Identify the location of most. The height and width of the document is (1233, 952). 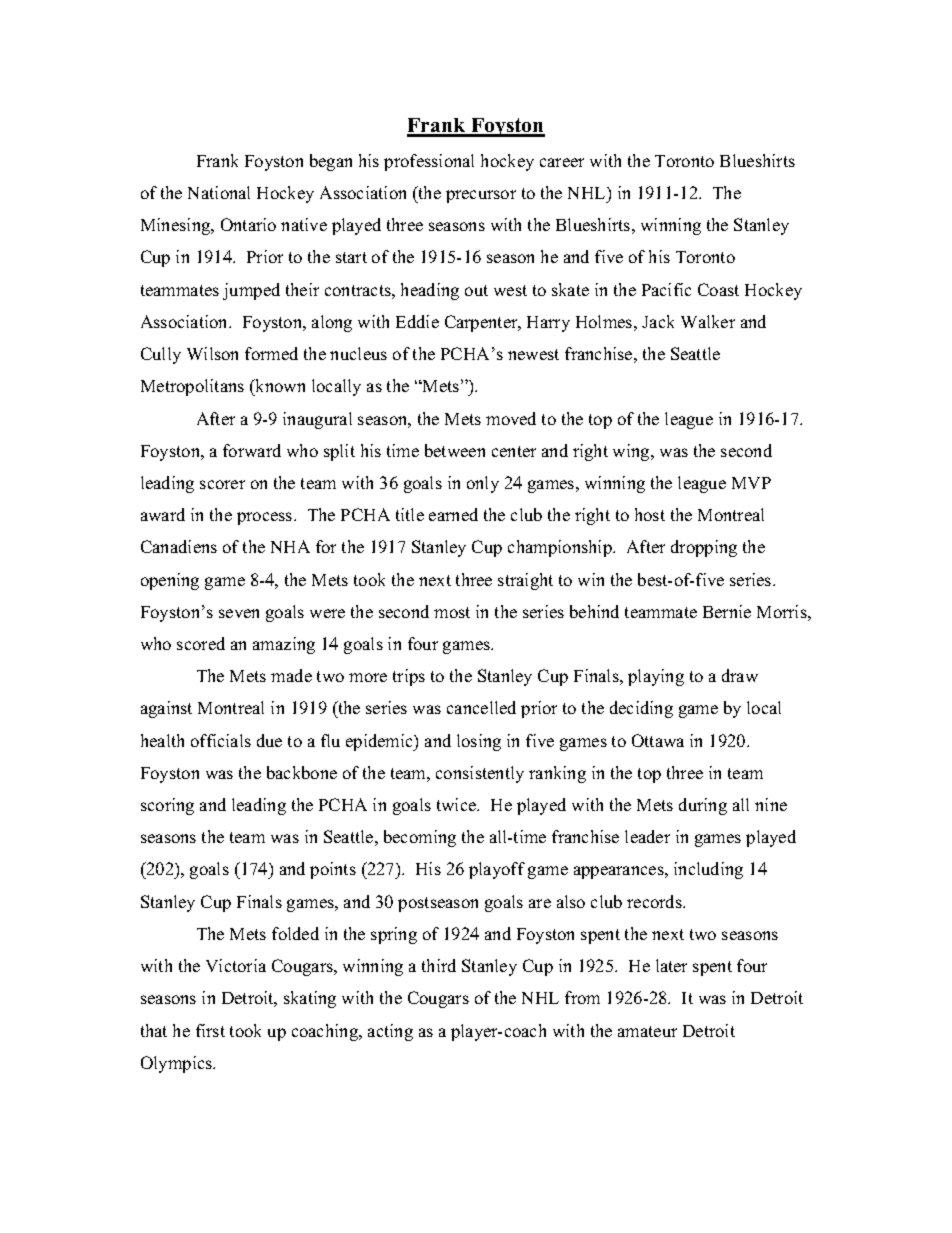
(452, 612).
